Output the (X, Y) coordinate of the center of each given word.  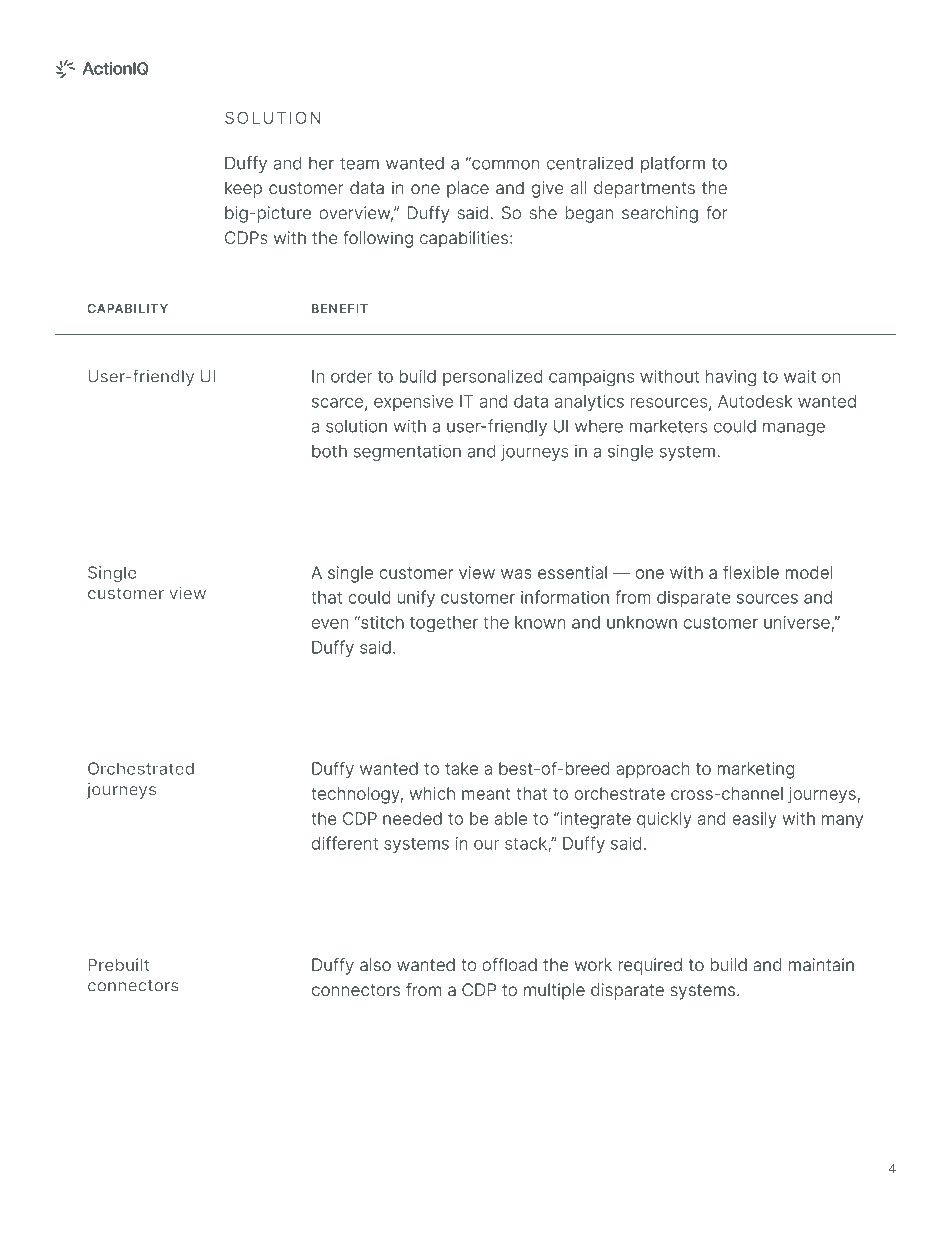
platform (673, 164)
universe (797, 622)
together (444, 624)
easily (754, 820)
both (329, 451)
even (330, 624)
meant (486, 794)
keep (243, 189)
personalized (492, 378)
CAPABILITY (127, 308)
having (731, 378)
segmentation (407, 453)
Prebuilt (118, 964)
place (468, 189)
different (345, 843)
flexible (751, 572)
